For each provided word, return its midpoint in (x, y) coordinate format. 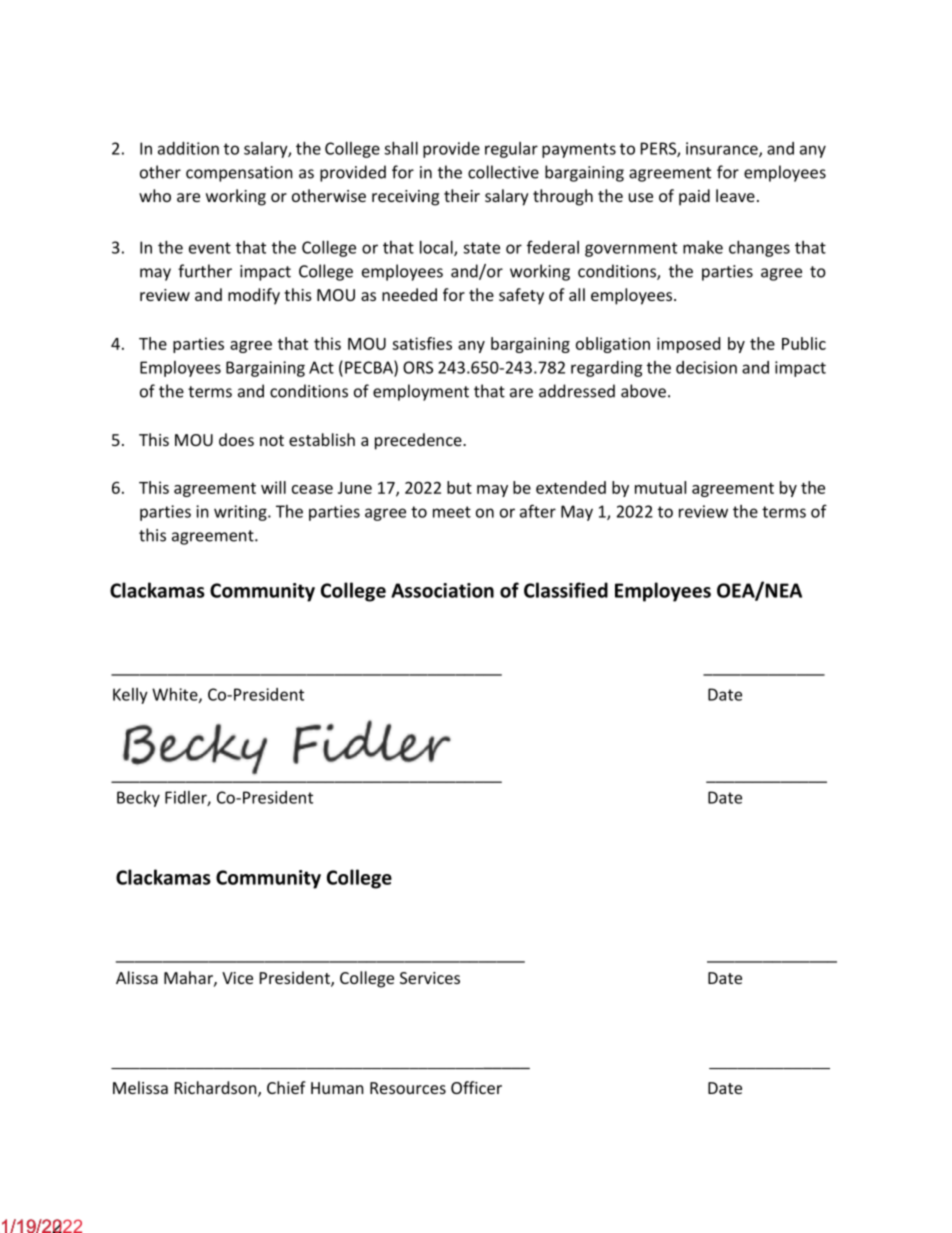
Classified (566, 590)
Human (337, 1088)
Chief (286, 1087)
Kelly (130, 696)
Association (442, 590)
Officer (476, 1087)
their (462, 195)
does (236, 439)
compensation (239, 174)
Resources (408, 1088)
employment (421, 392)
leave (735, 195)
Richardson (217, 1089)
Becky (138, 799)
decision (706, 367)
